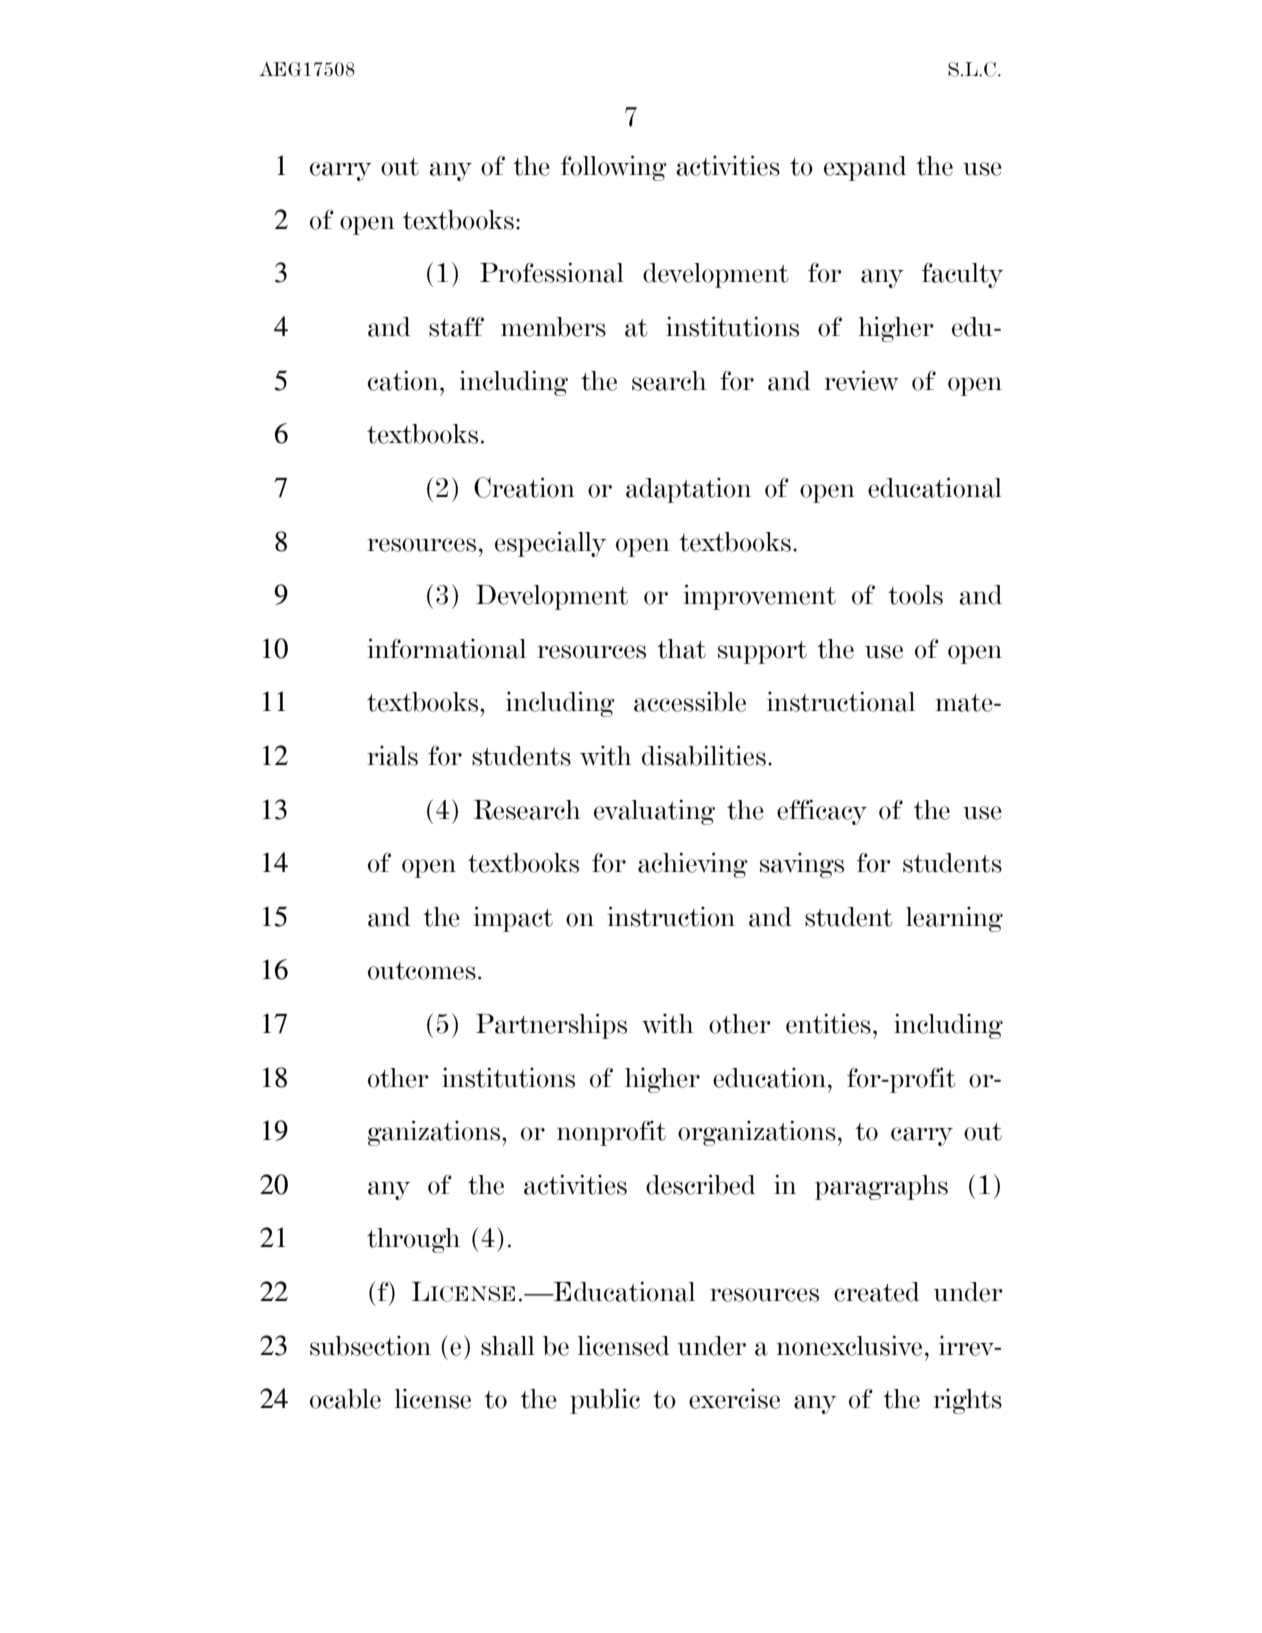  What do you see at coordinates (654, 812) in the screenshot?
I see `evaluating` at bounding box center [654, 812].
